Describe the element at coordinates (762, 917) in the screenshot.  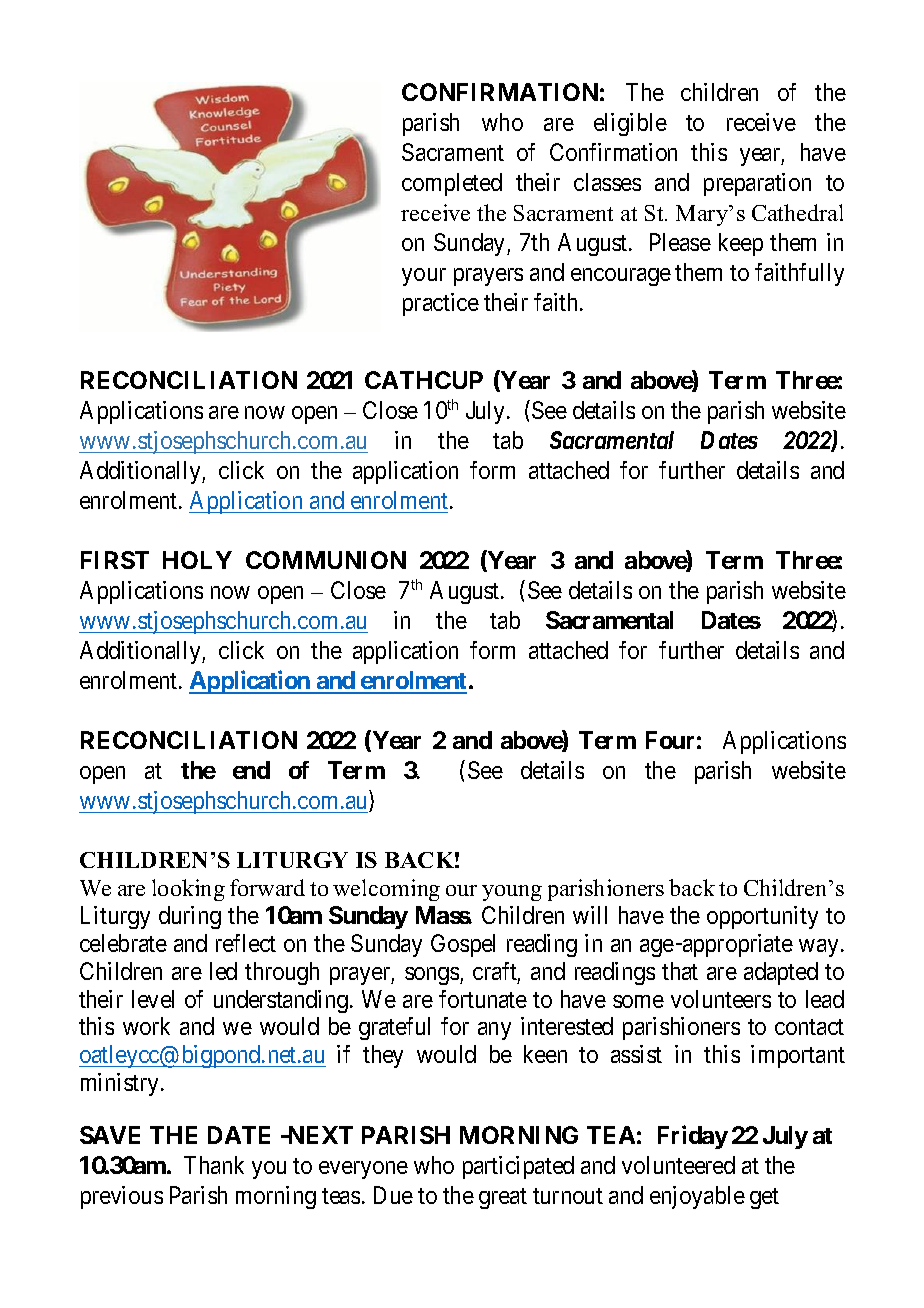
I see `opportunity` at that location.
